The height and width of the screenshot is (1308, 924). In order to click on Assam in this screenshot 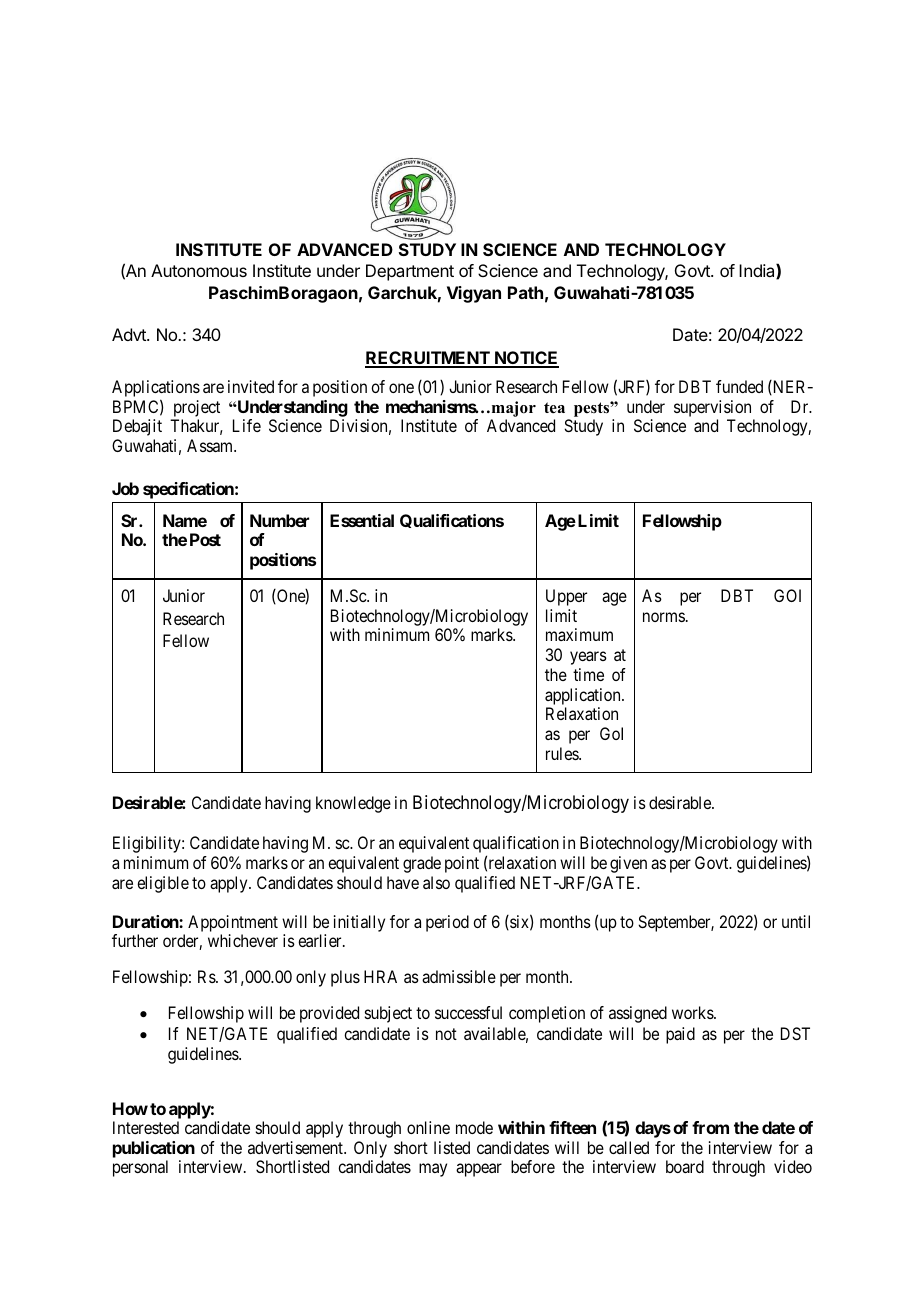, I will do `click(211, 445)`.
